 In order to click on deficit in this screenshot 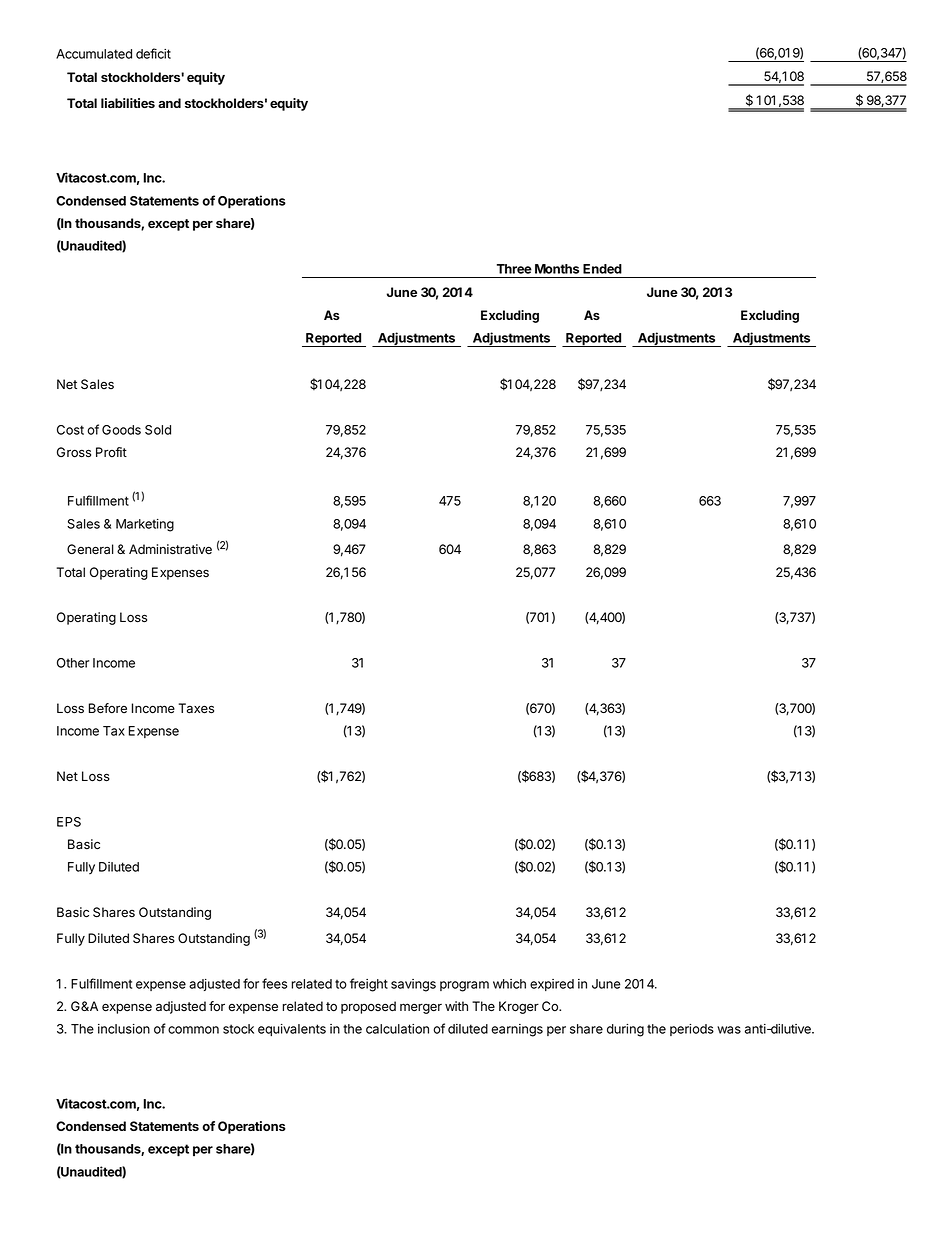, I will do `click(153, 53)`.
